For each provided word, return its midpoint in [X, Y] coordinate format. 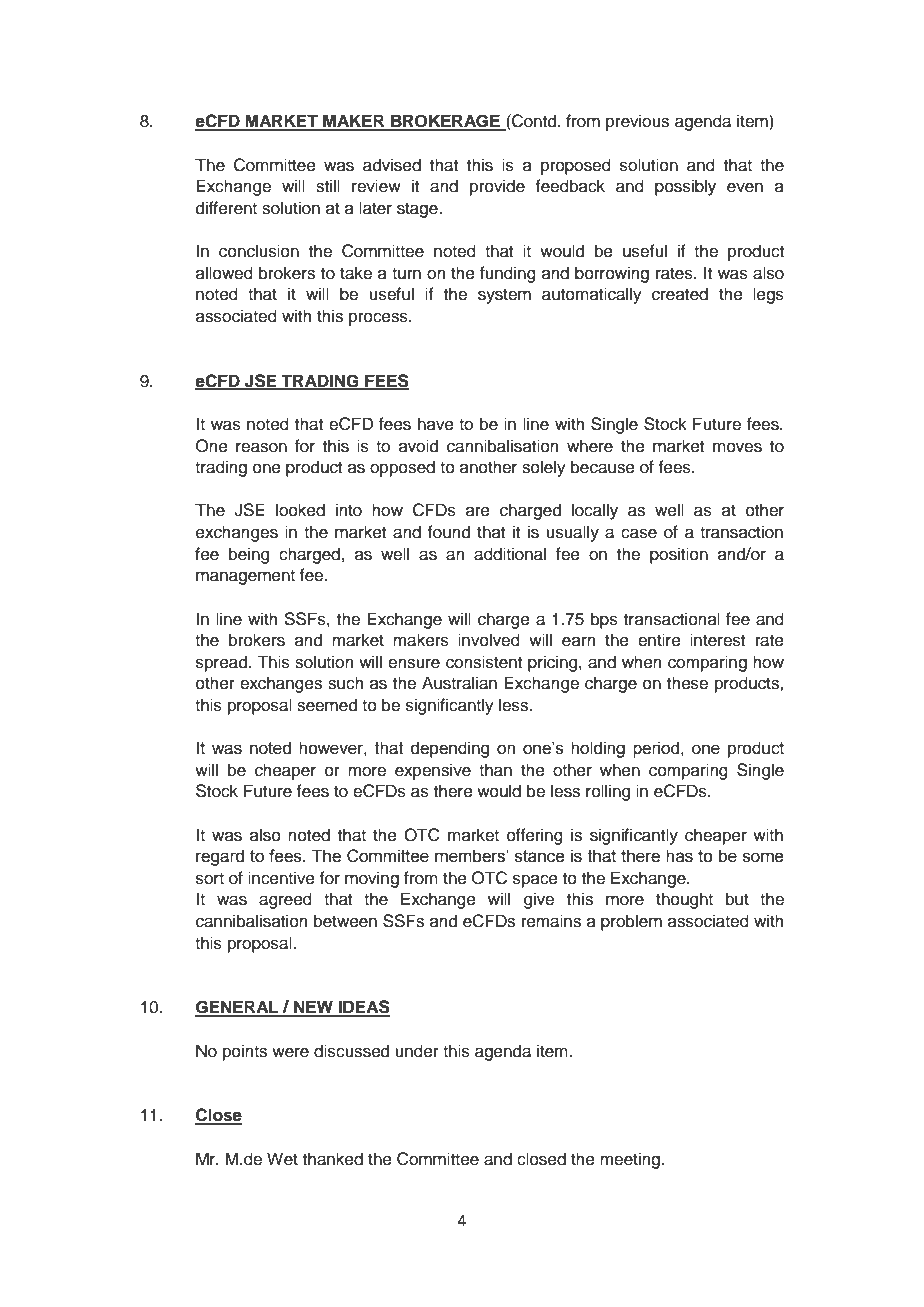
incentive [281, 878]
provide [497, 187]
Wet [282, 1159]
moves [737, 447]
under [417, 1051]
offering [535, 836]
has [679, 856]
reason [261, 447]
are [478, 511]
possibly [685, 187]
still [328, 186]
